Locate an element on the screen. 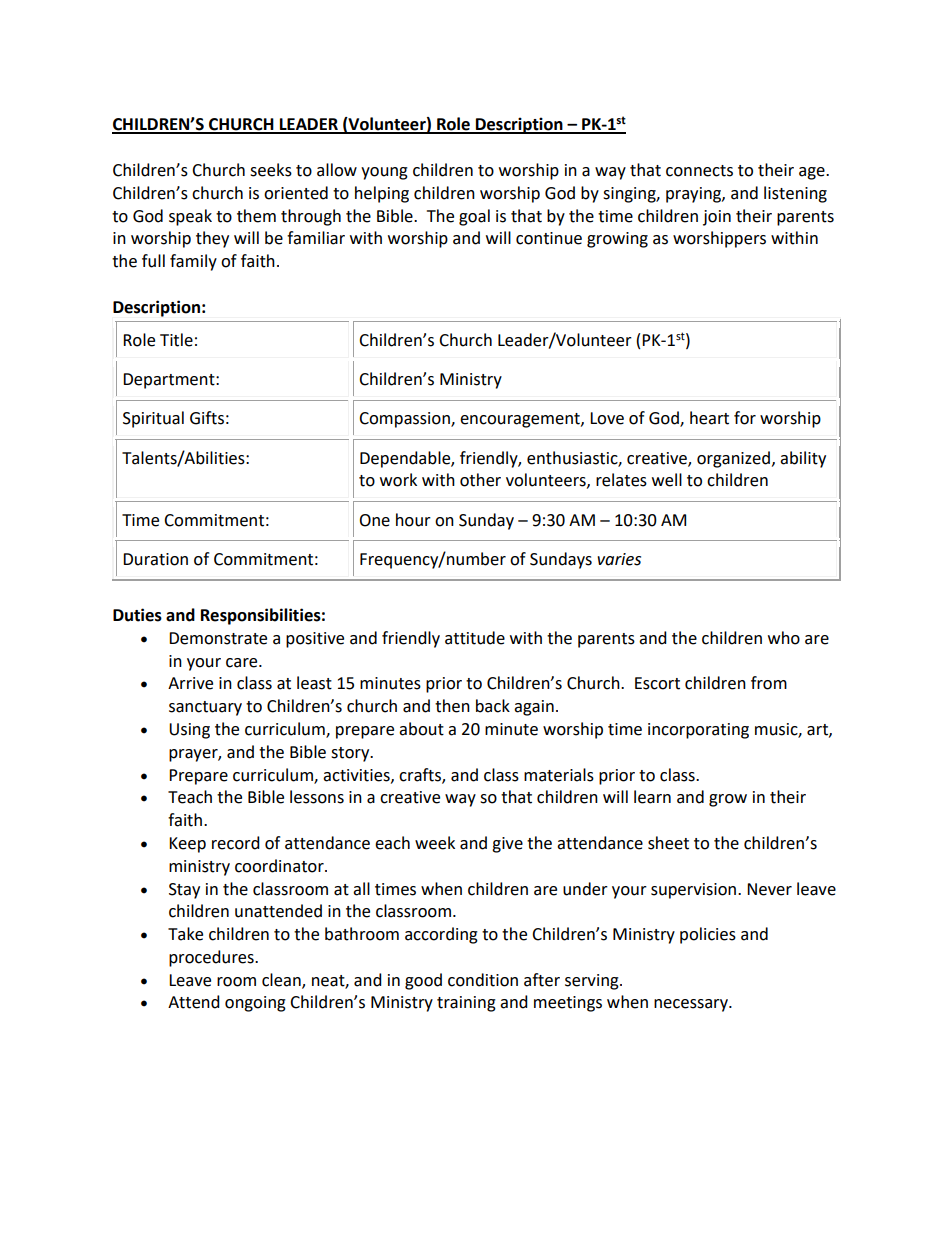  goal is located at coordinates (474, 217).
